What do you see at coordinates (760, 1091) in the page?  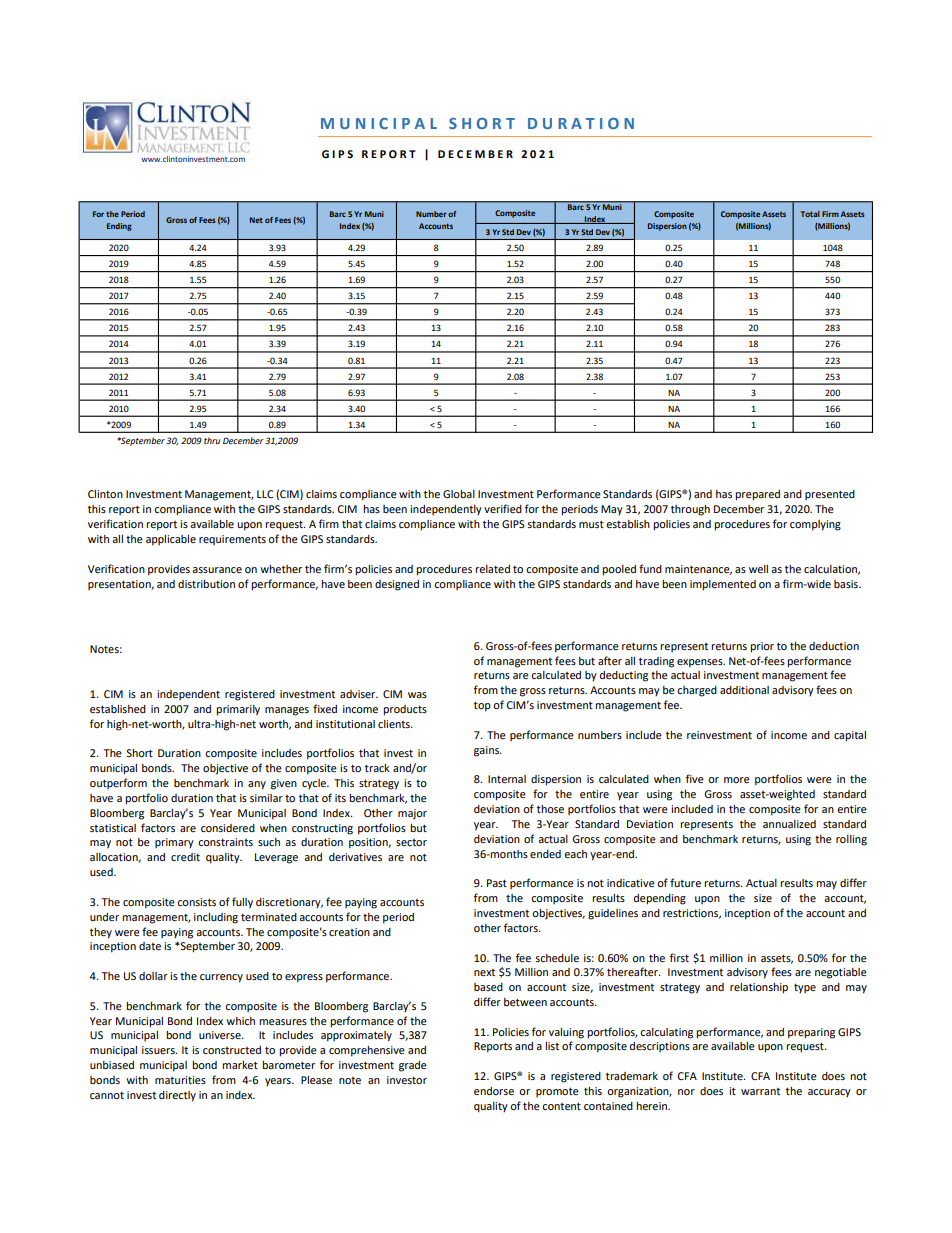 I see `warrant` at bounding box center [760, 1091].
